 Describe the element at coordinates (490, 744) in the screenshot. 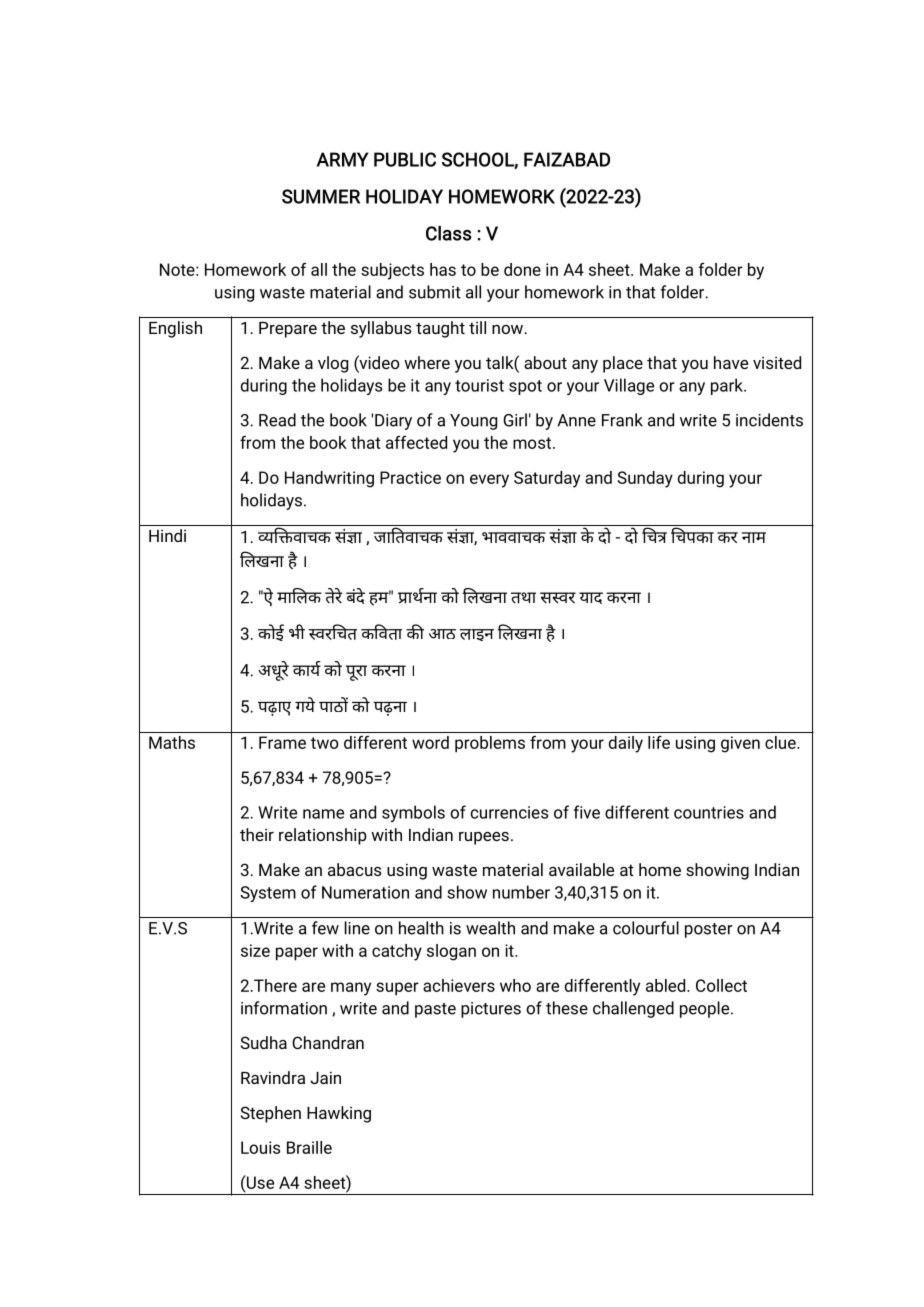

I see `problems` at that location.
